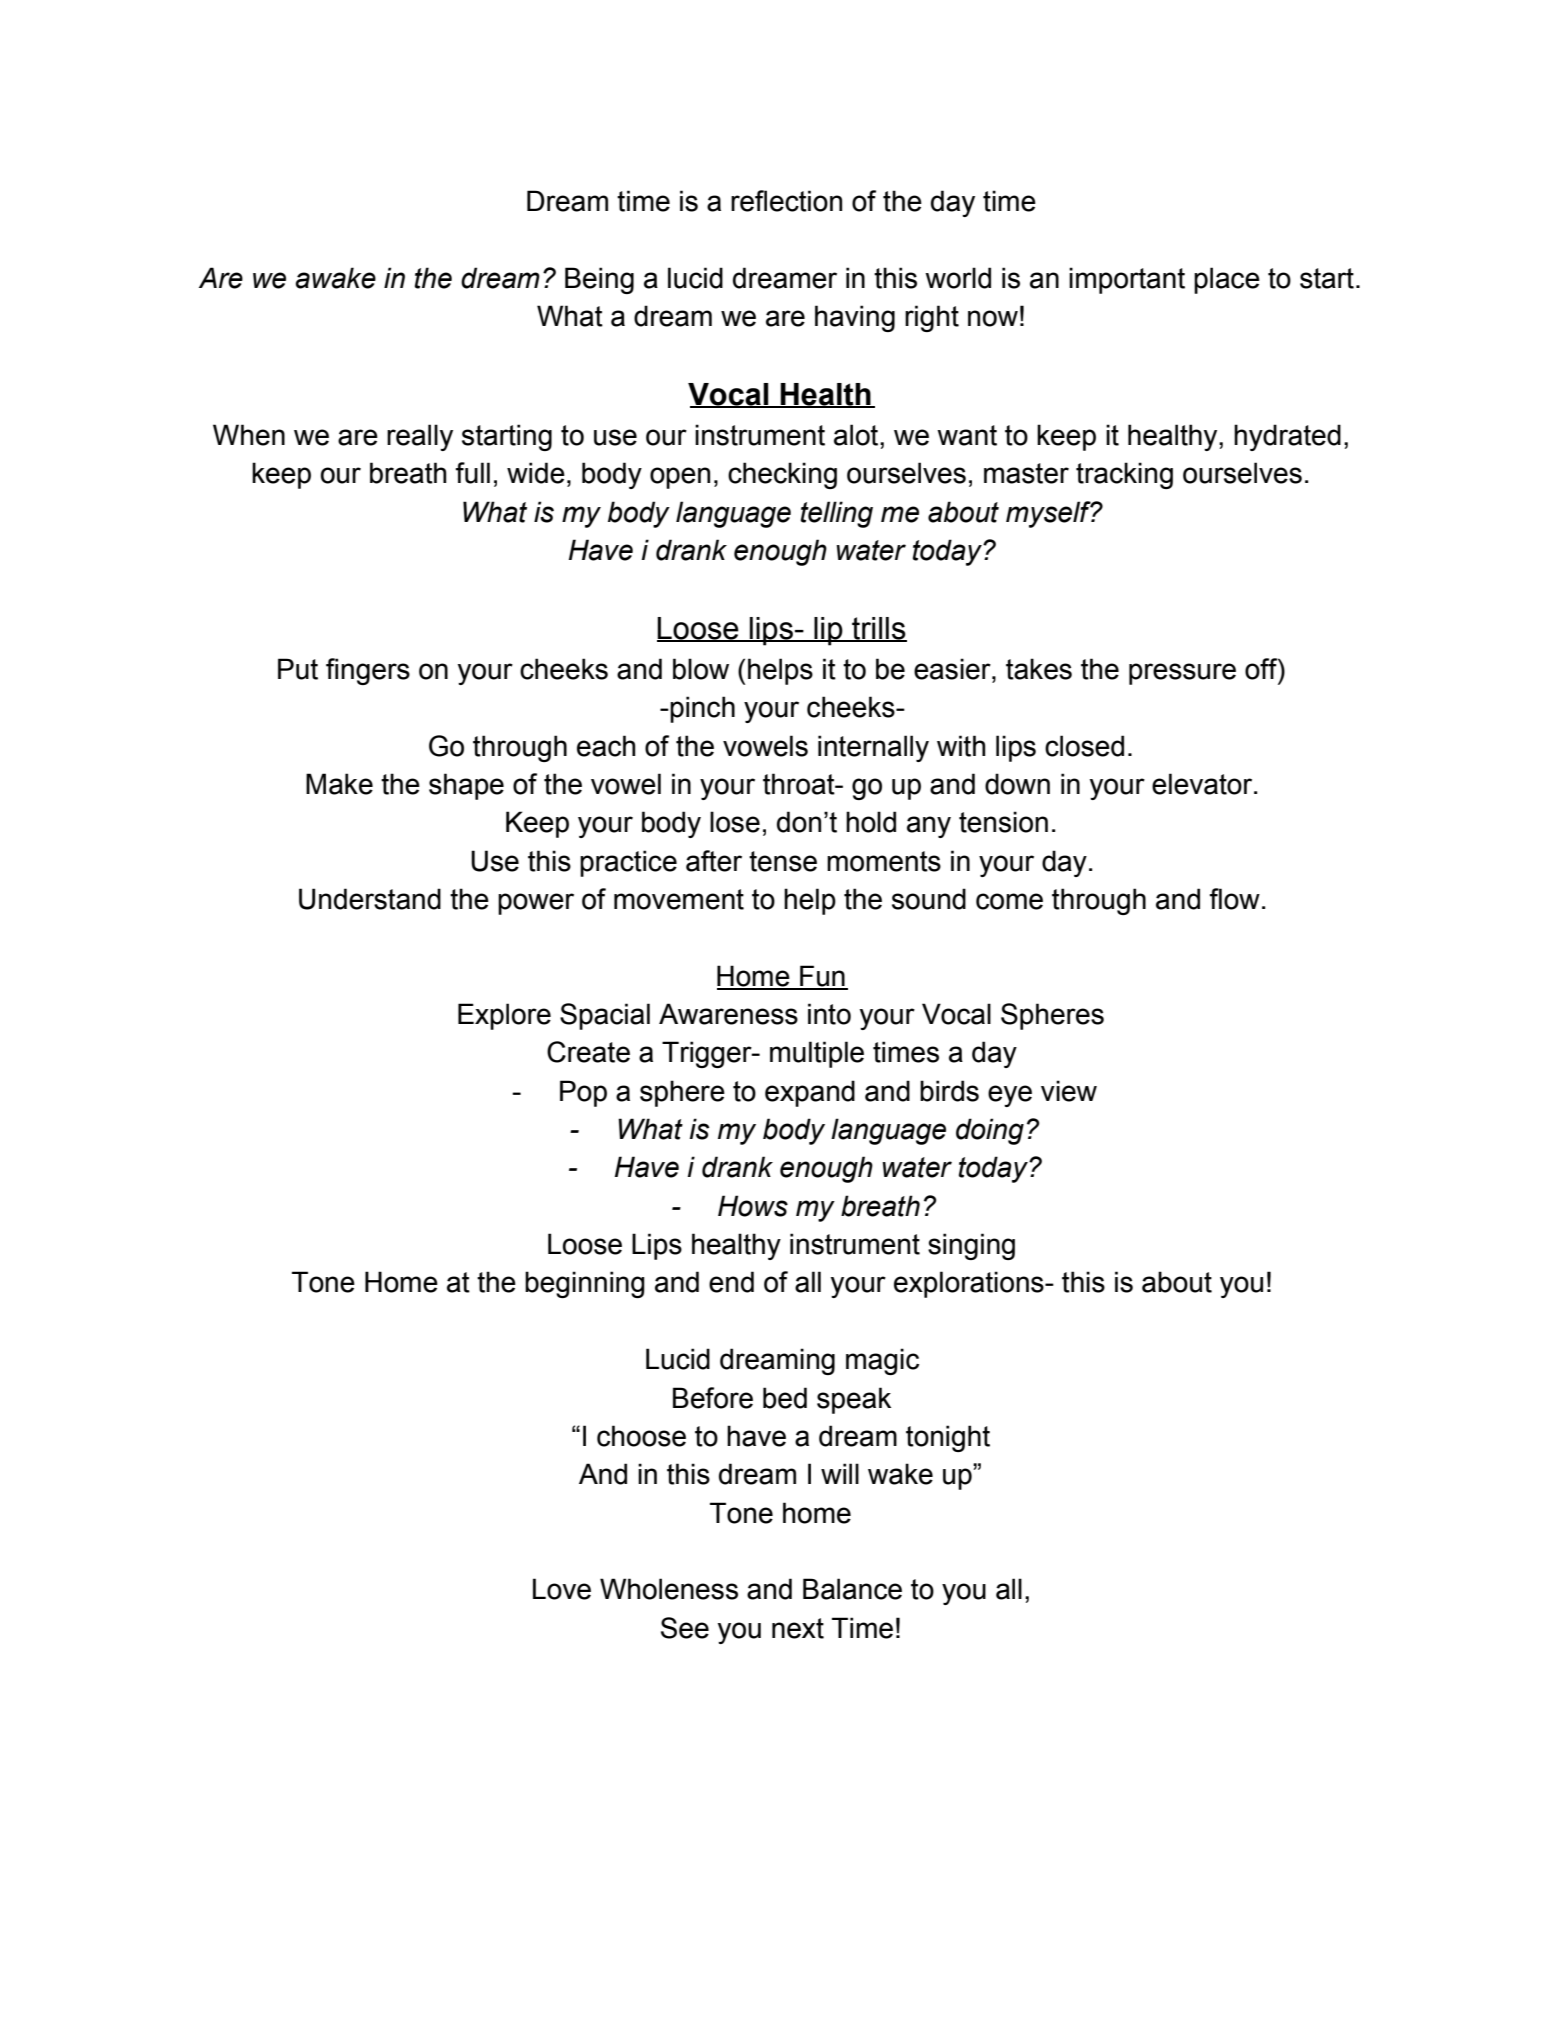  Describe the element at coordinates (786, 201) in the screenshot. I see `reflection` at that location.
